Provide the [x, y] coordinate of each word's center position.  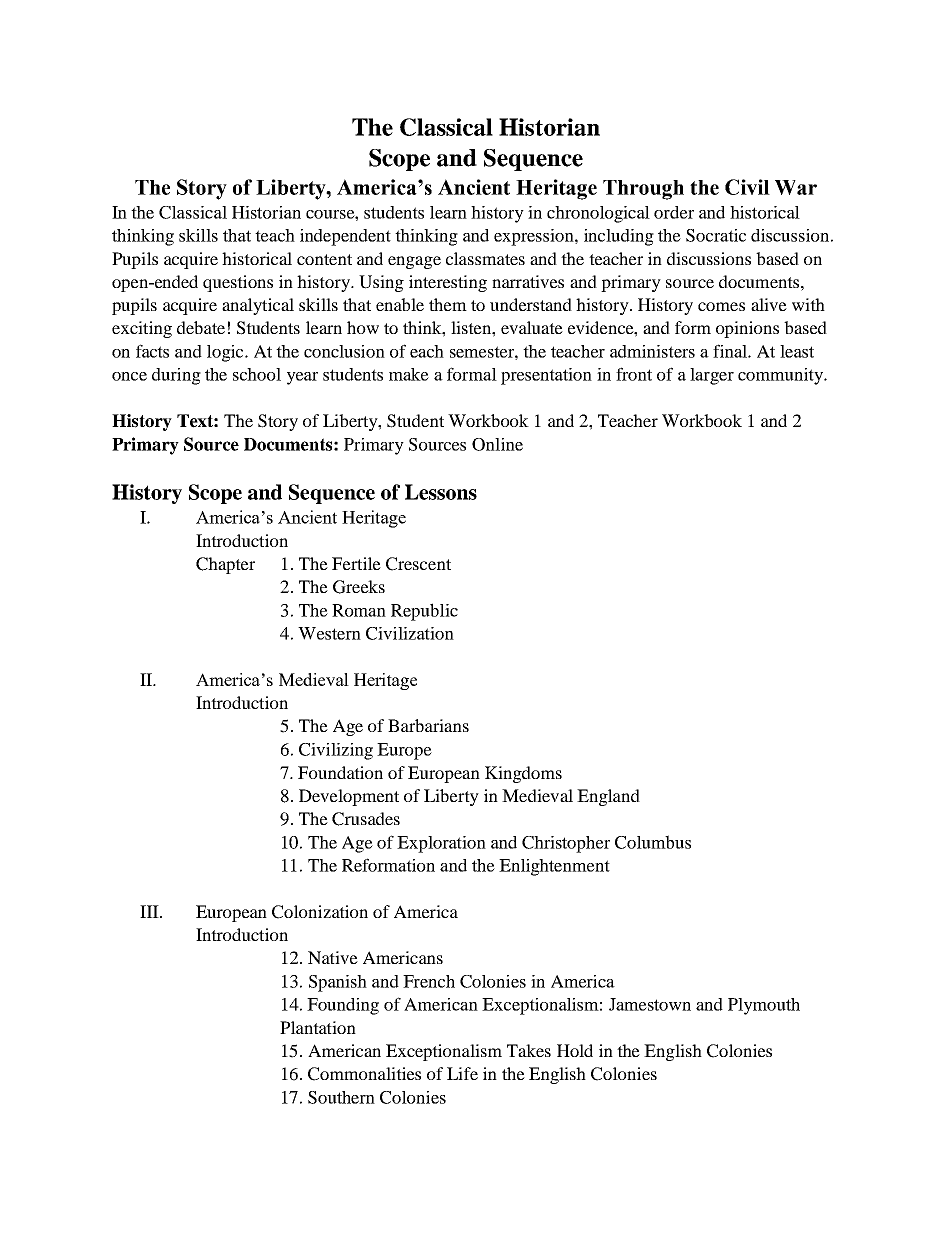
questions [238, 283]
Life [462, 1073]
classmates [485, 258]
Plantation [318, 1027]
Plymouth [764, 1006]
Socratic [716, 235]
